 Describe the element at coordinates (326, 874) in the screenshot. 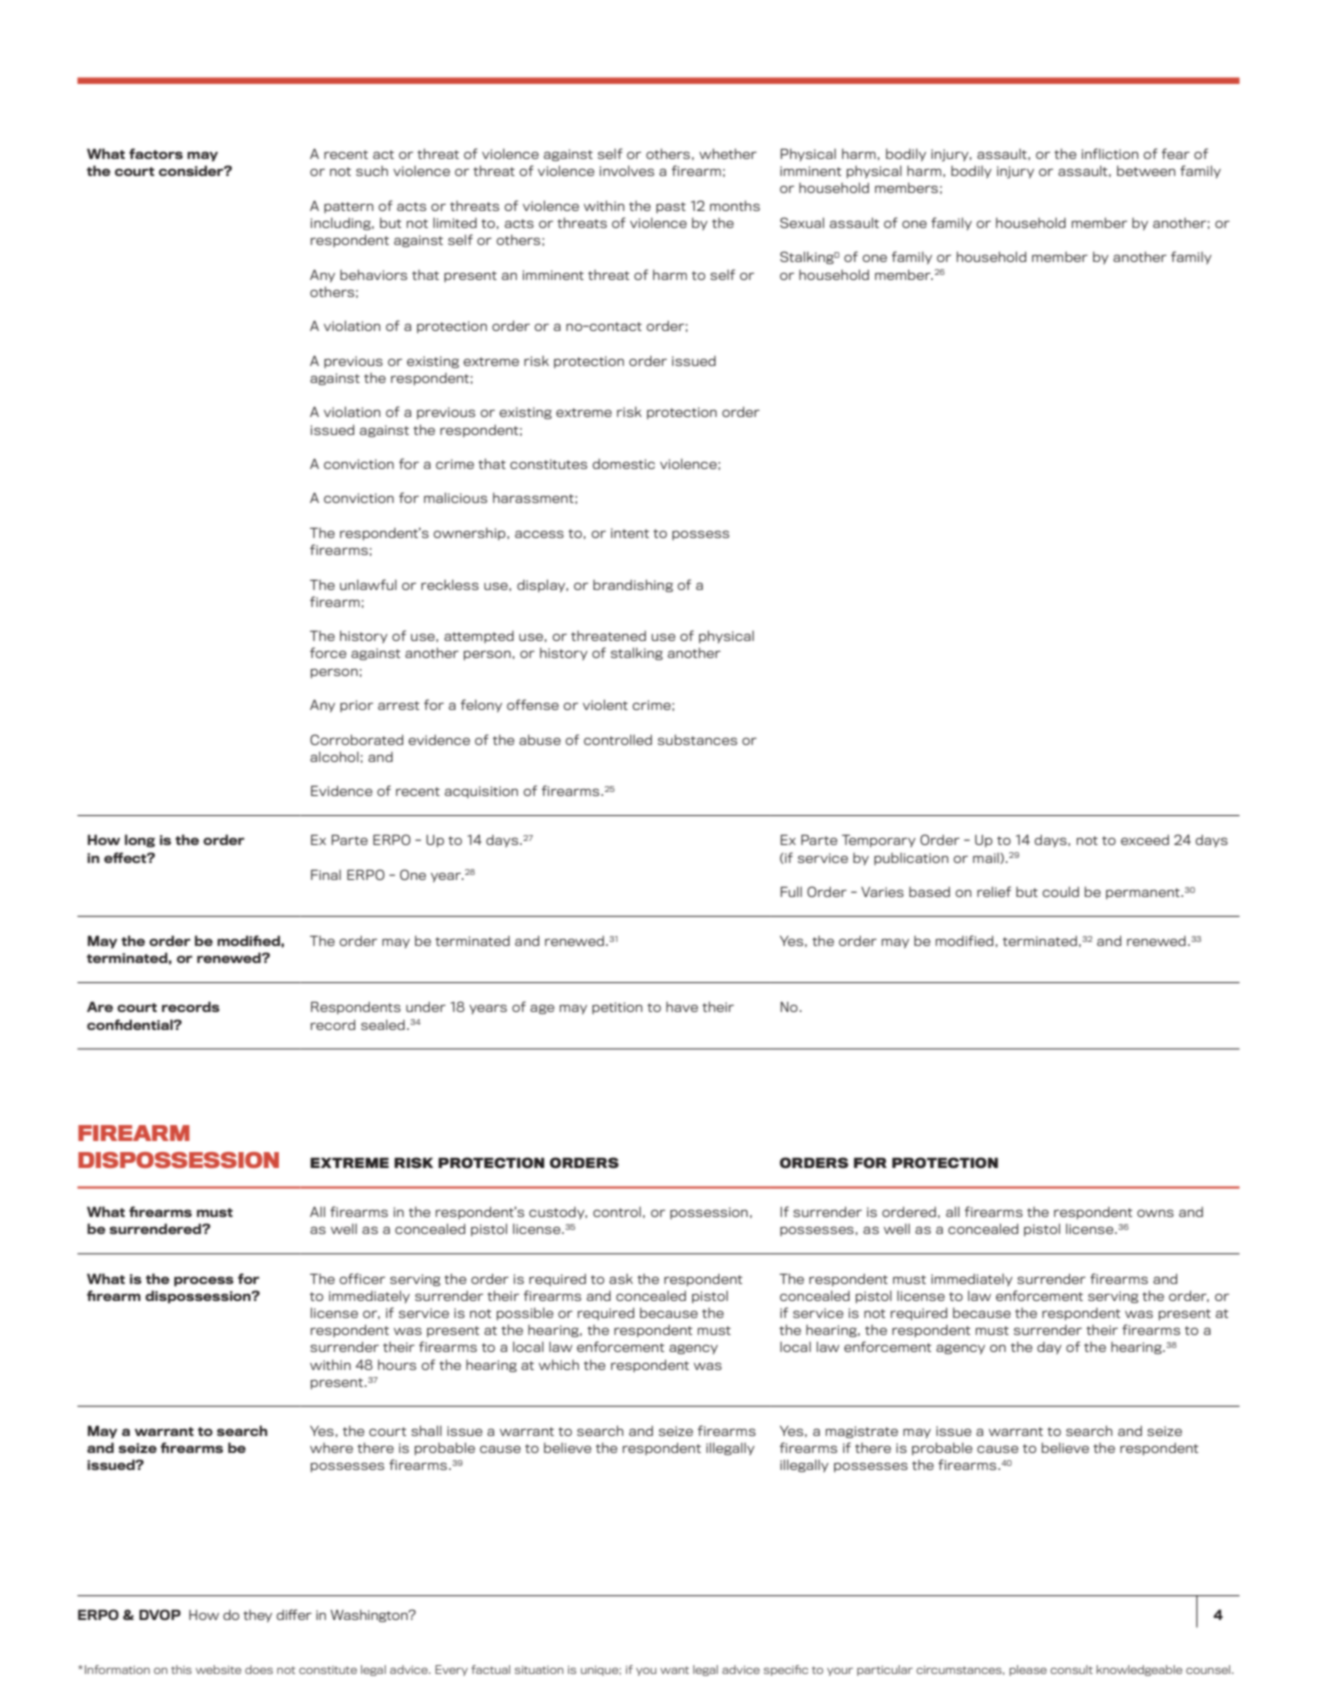

I see `Final` at that location.
